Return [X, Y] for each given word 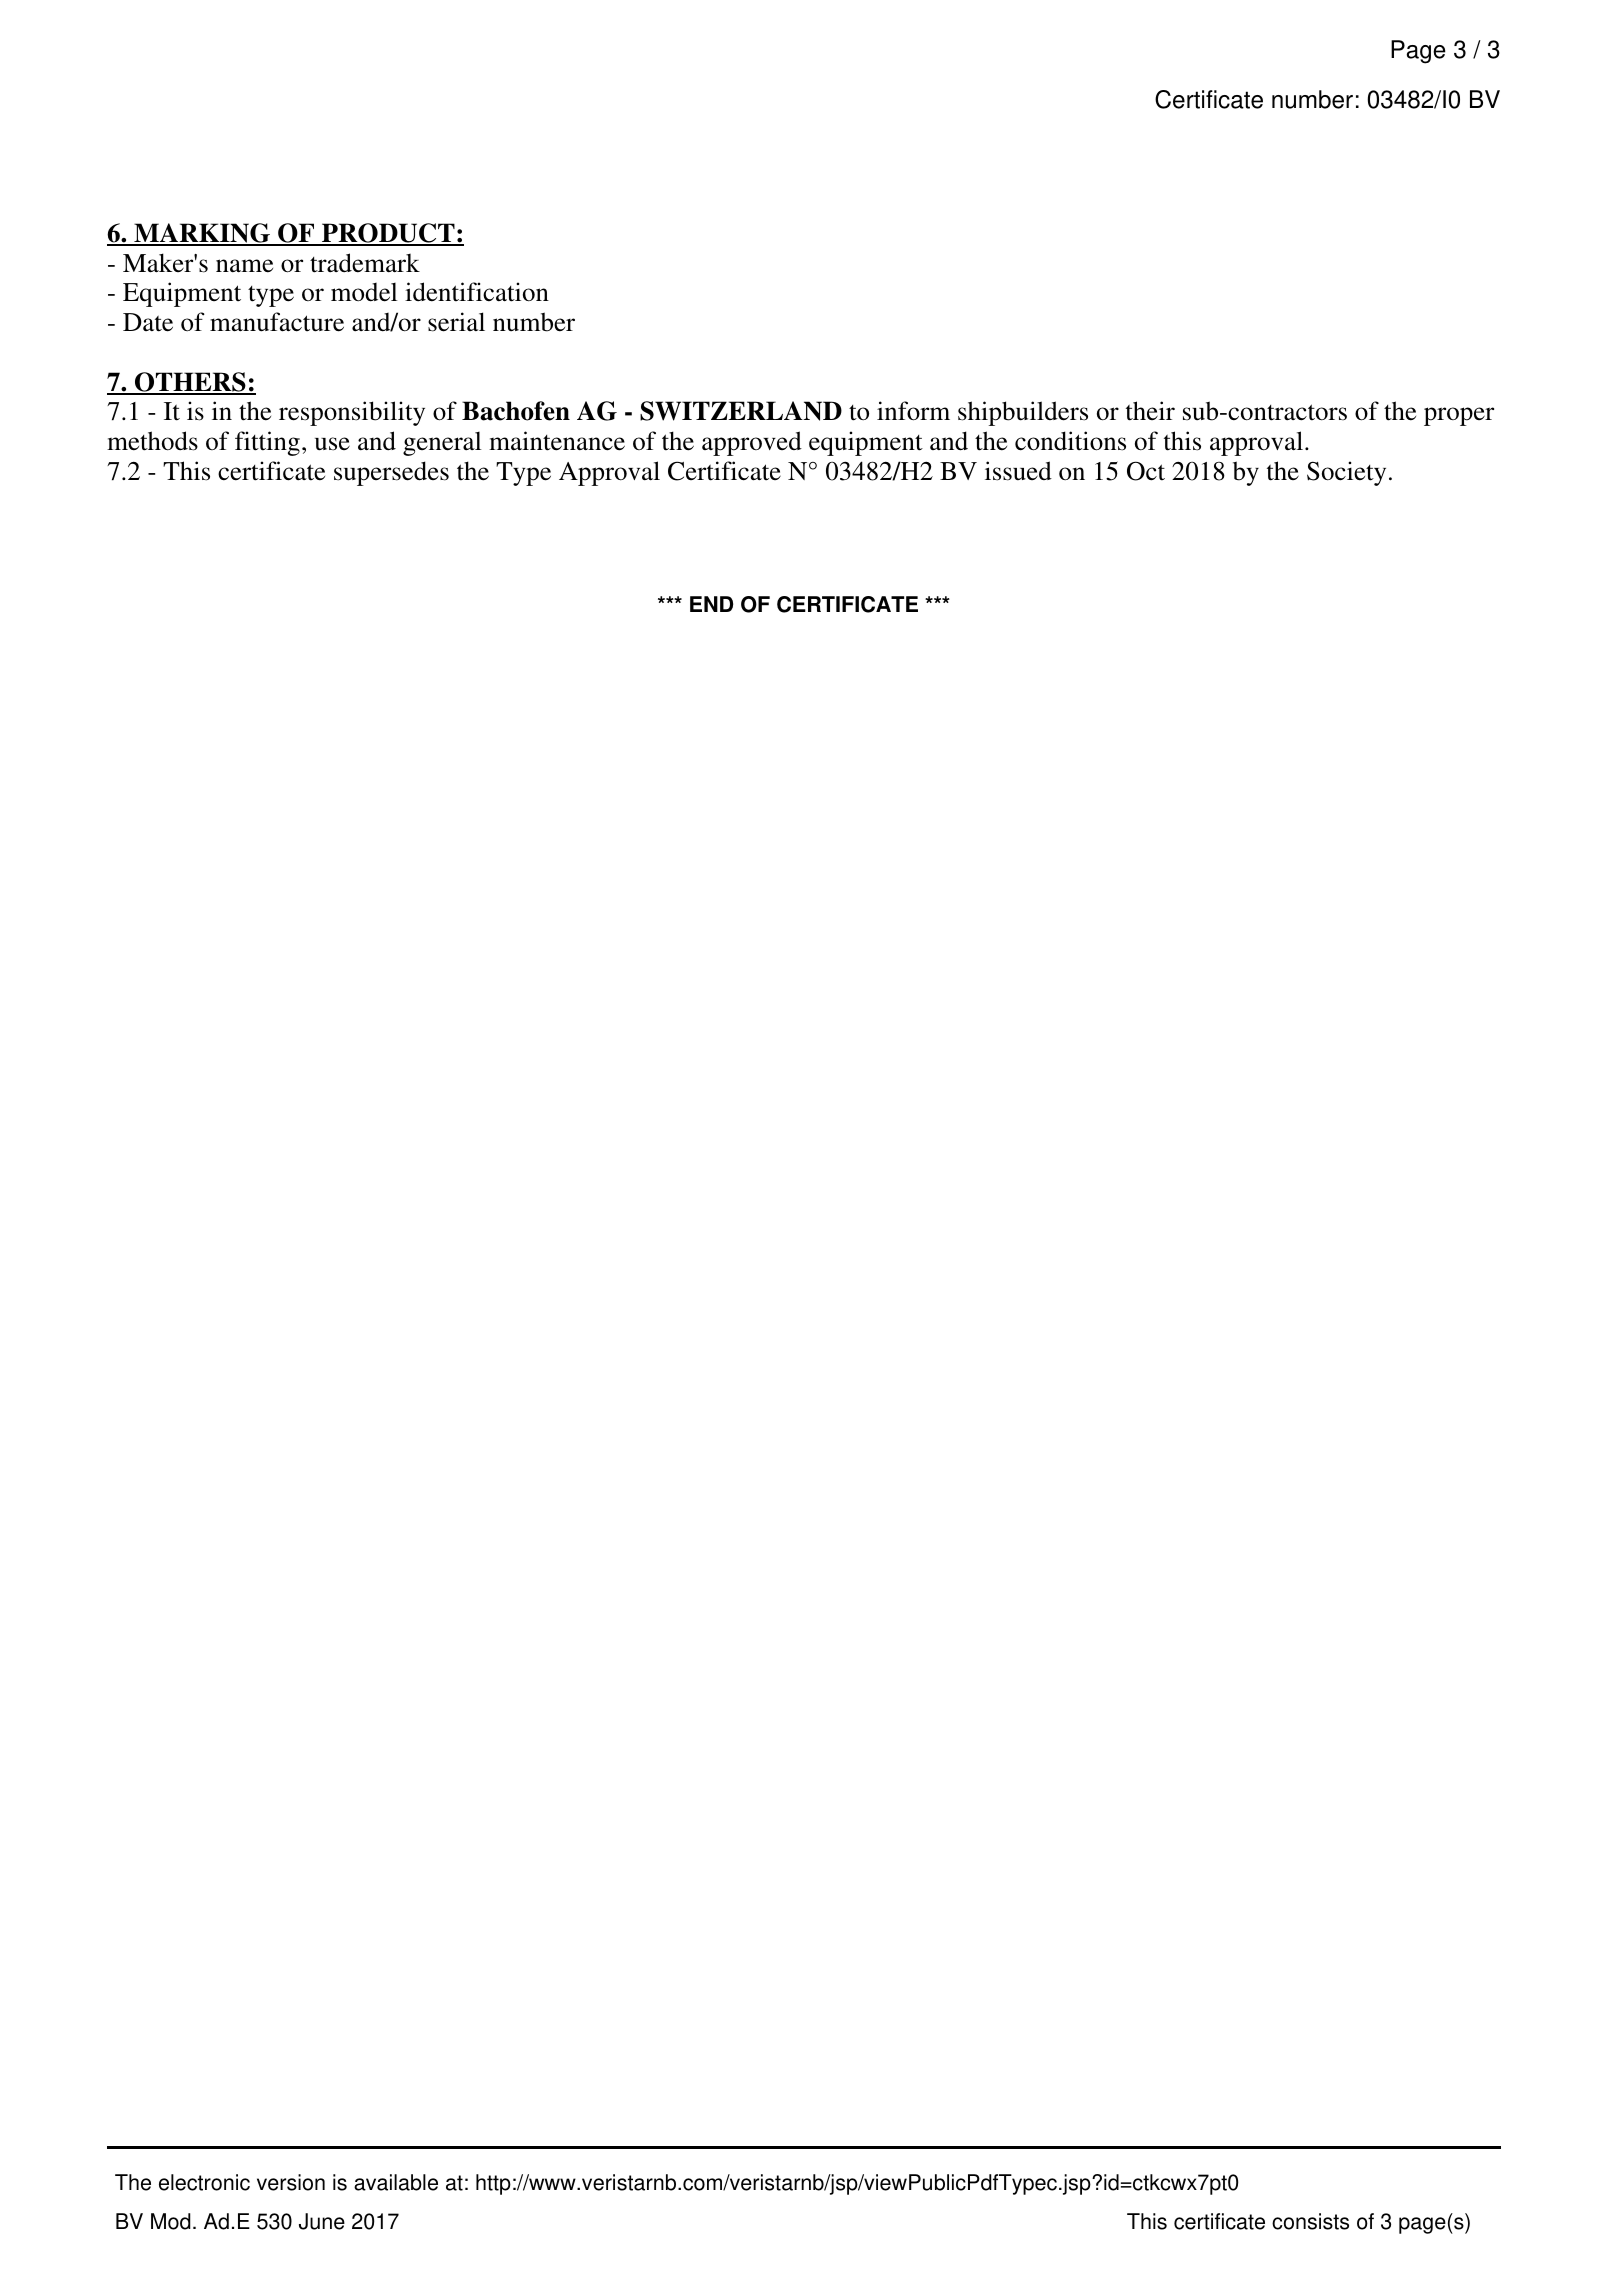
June [322, 2221]
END [711, 604]
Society [1346, 473]
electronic [204, 2182]
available [396, 2182]
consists [1310, 2221]
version [291, 2182]
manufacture [277, 322]
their [1150, 411]
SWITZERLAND [741, 411]
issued [1018, 471]
